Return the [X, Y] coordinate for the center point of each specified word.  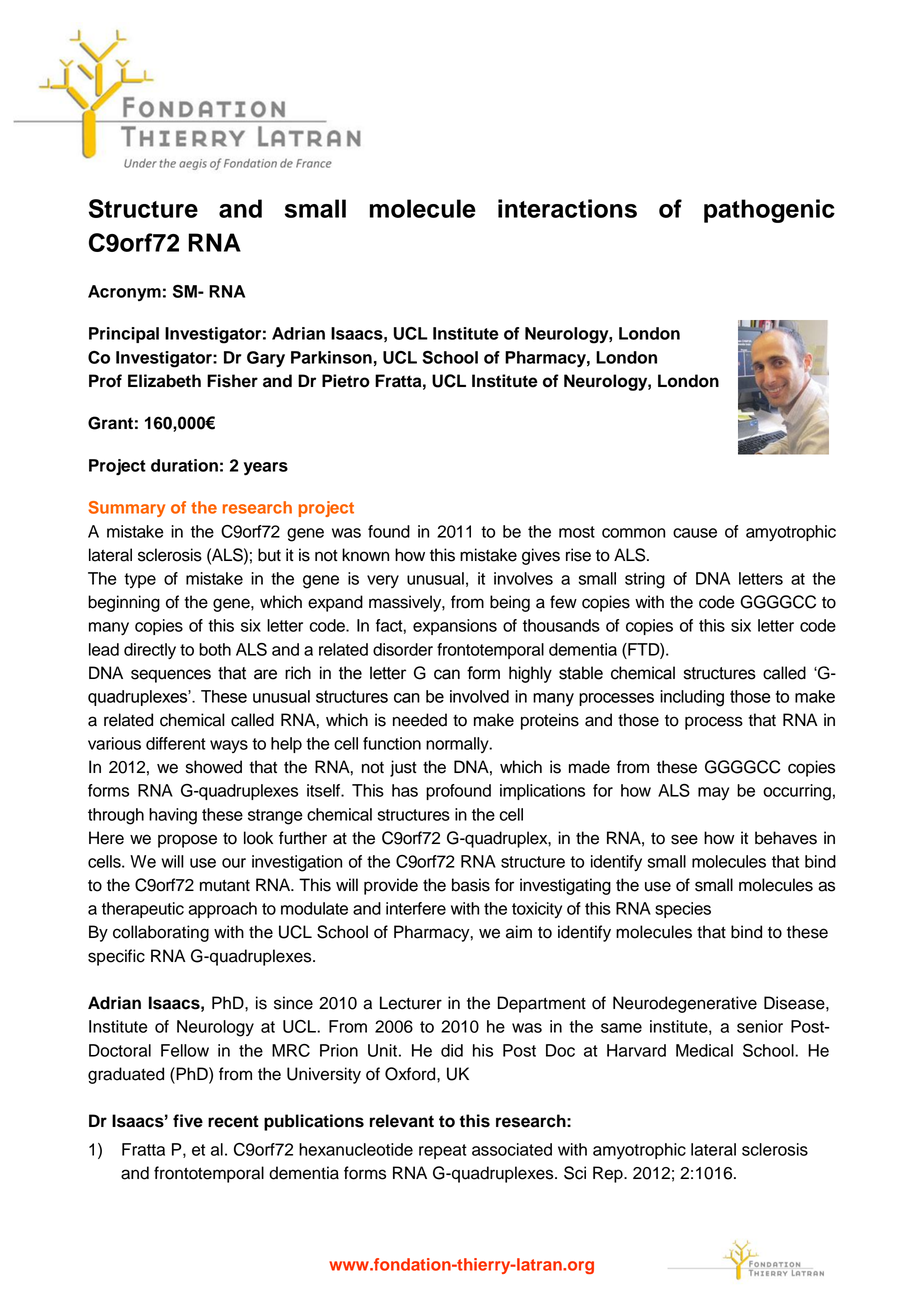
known [365, 555]
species [683, 910]
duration [184, 465]
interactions [567, 208]
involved [479, 696]
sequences [171, 676]
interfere [416, 908]
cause [695, 533]
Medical [704, 1050]
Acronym [124, 293]
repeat [443, 1151]
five [188, 1121]
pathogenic [769, 211]
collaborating [161, 933]
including [692, 698]
